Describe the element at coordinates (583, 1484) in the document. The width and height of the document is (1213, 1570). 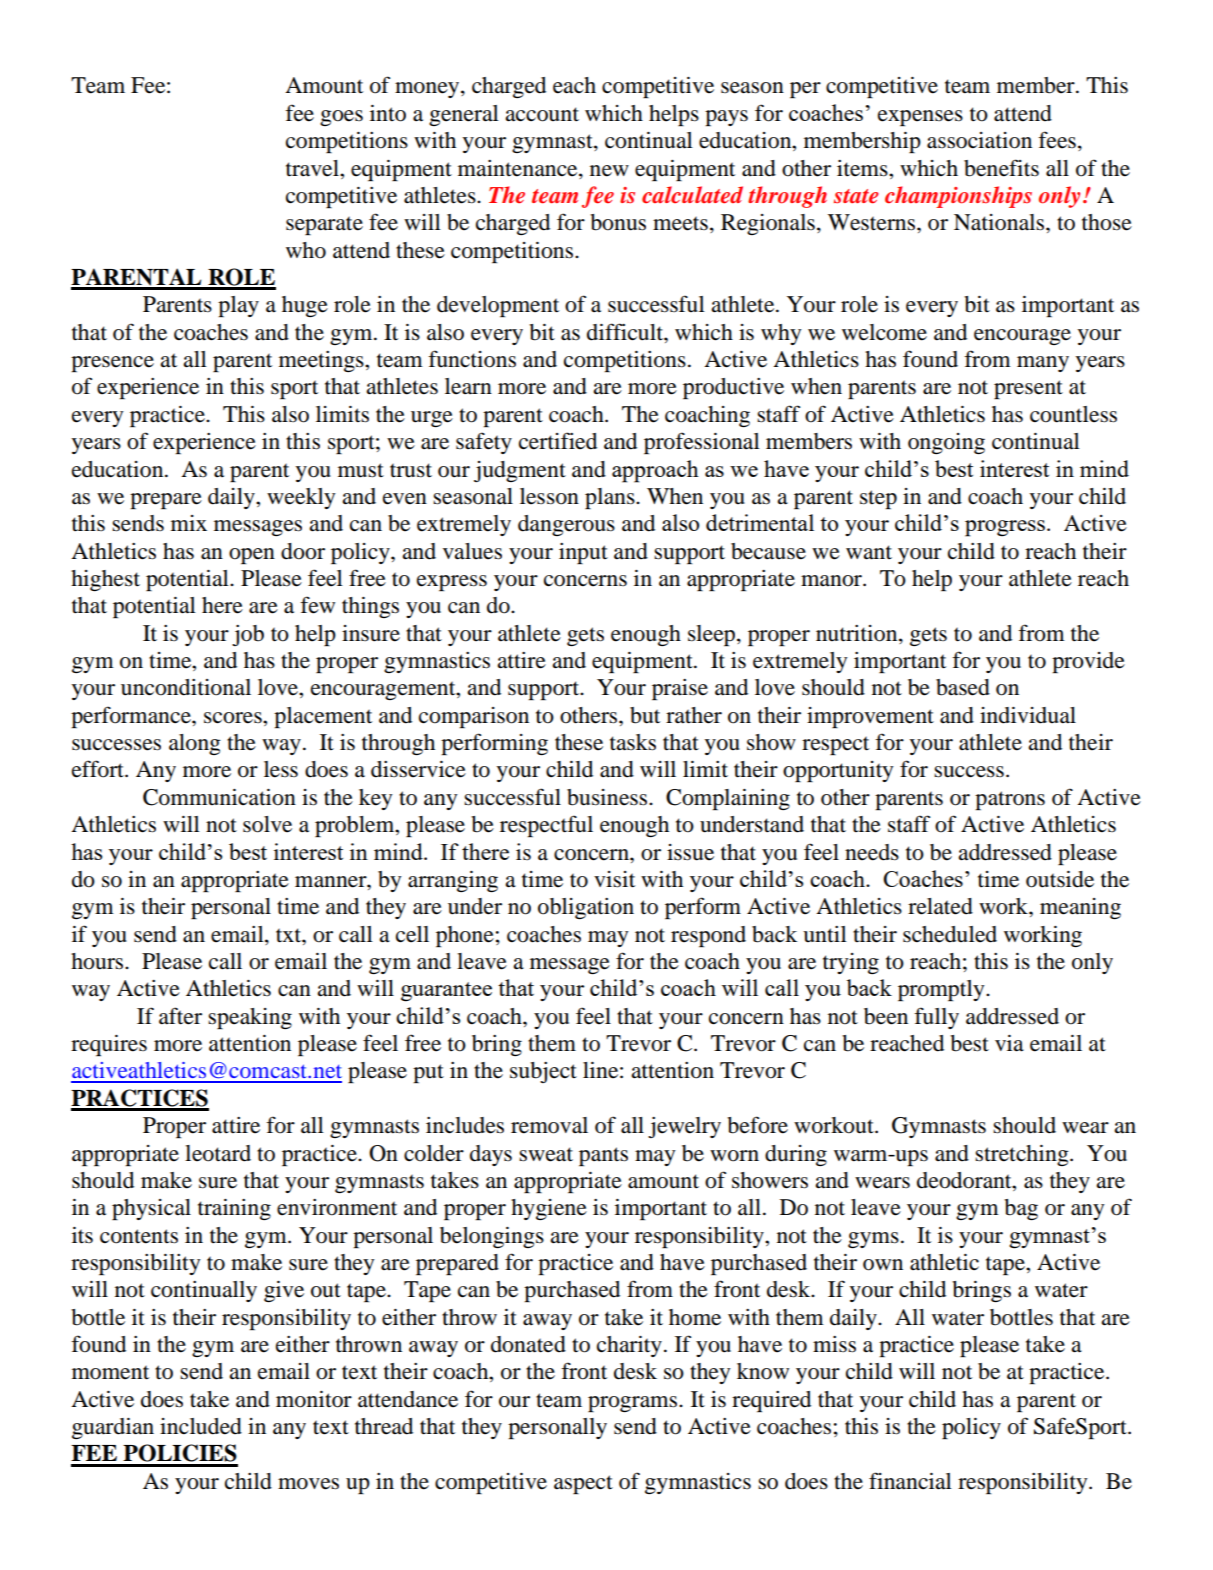
I see `aspect` at that location.
